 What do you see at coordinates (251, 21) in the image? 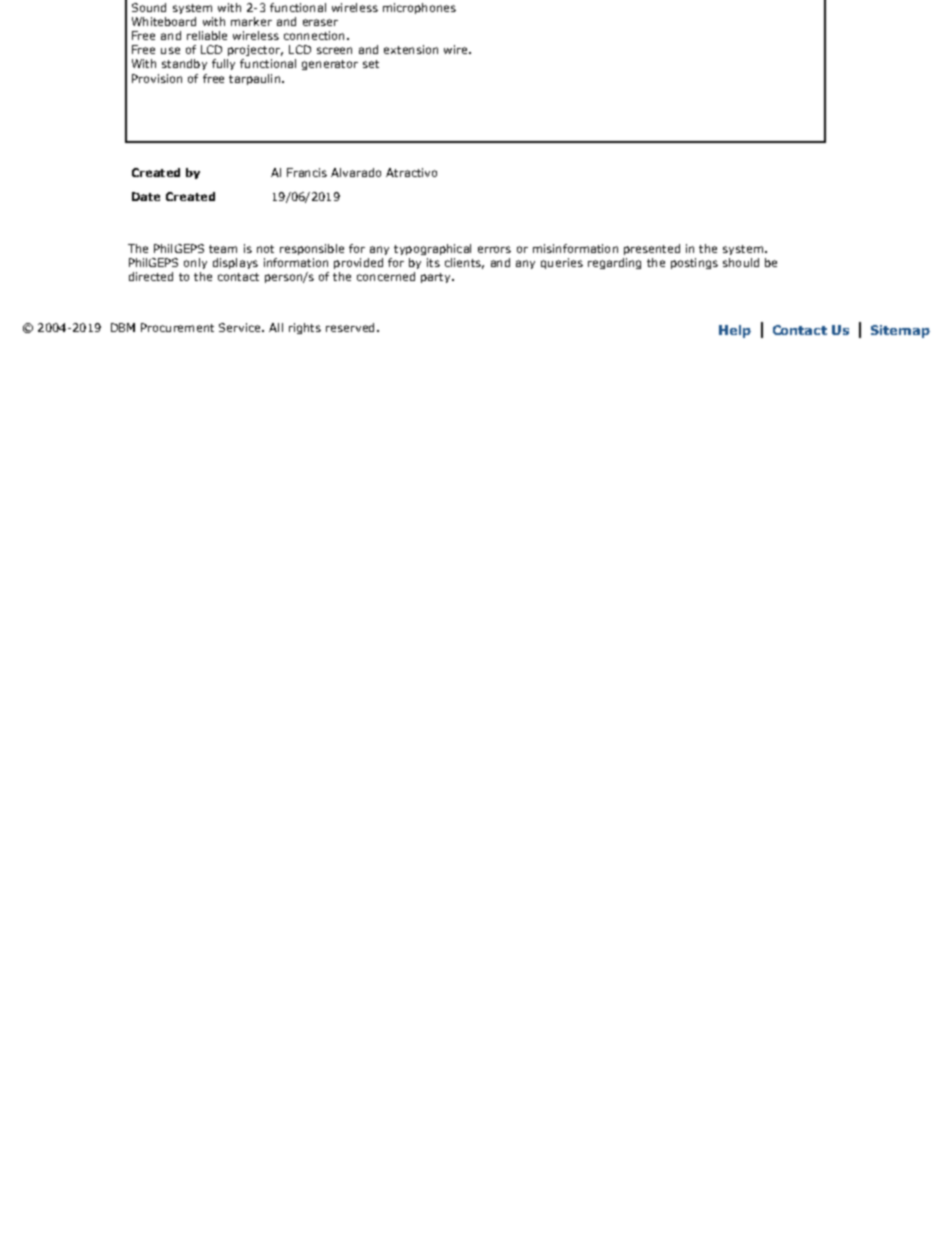
I see `marker` at bounding box center [251, 21].
